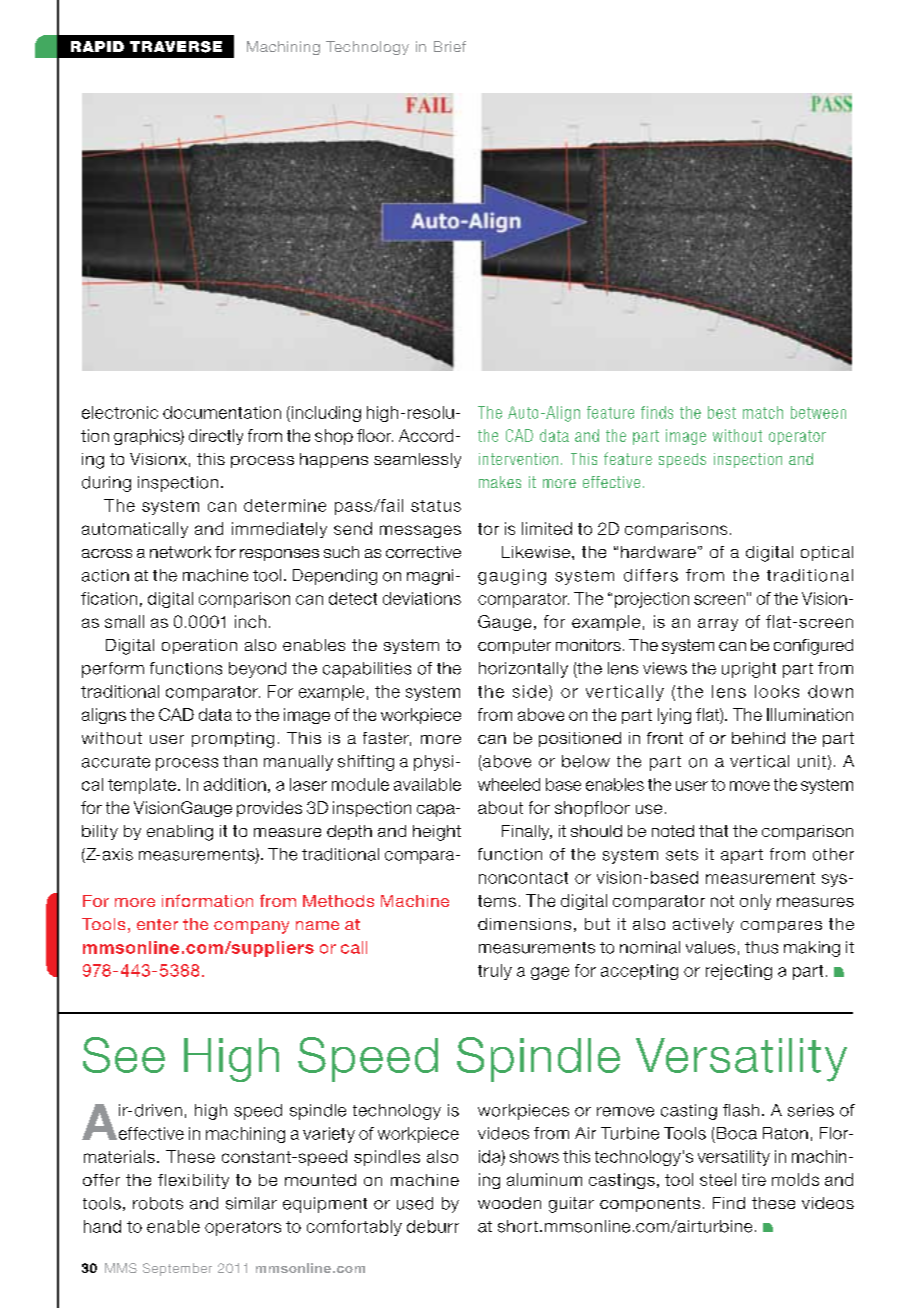 Image resolution: width=924 pixels, height=1308 pixels. What do you see at coordinates (180, 833) in the screenshot?
I see `enabling` at bounding box center [180, 833].
